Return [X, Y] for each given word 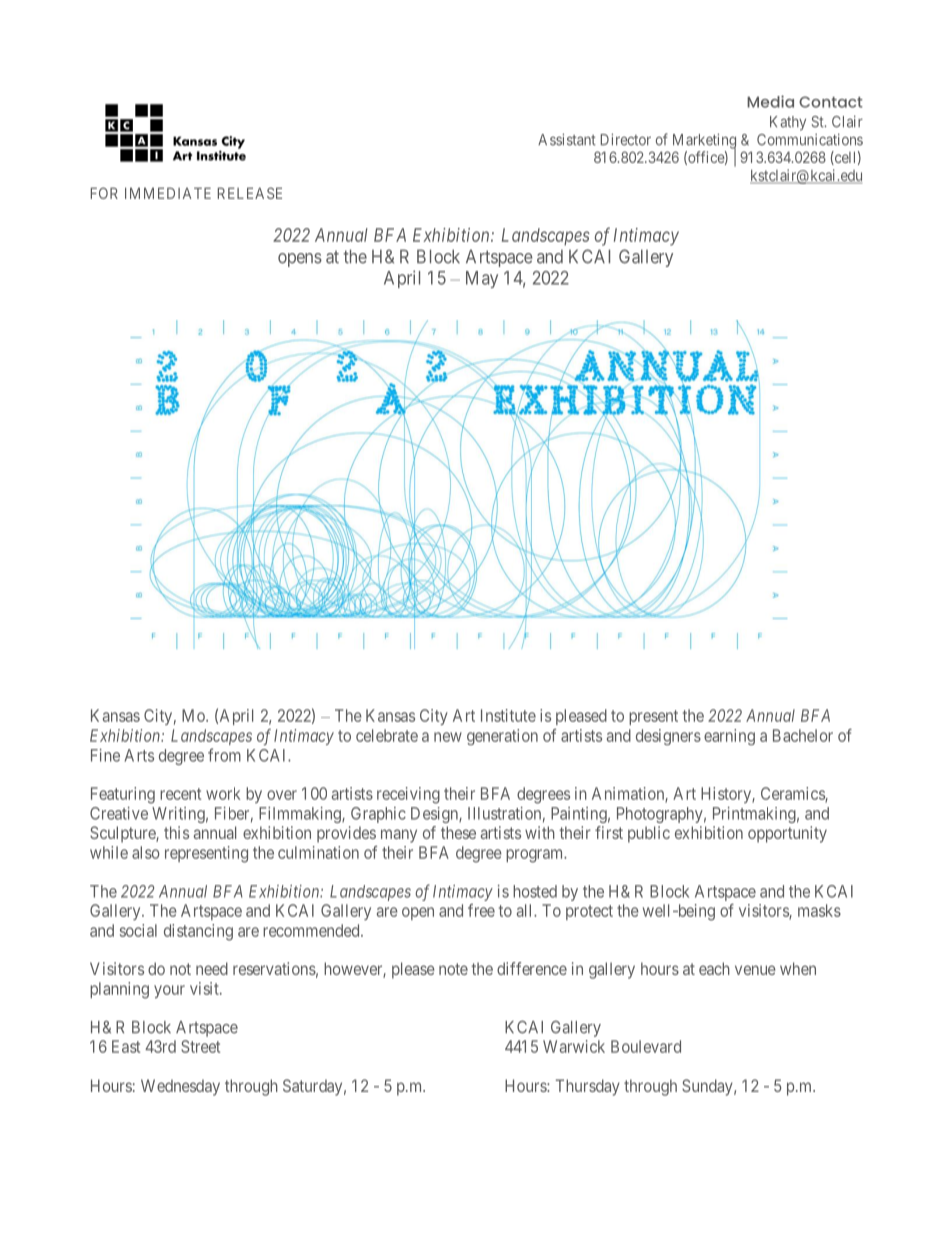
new [448, 737]
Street [200, 1046]
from [224, 755]
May [482, 279]
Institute [508, 715]
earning [729, 737]
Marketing [704, 142]
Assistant [567, 139]
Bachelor [803, 735]
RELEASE [250, 193]
